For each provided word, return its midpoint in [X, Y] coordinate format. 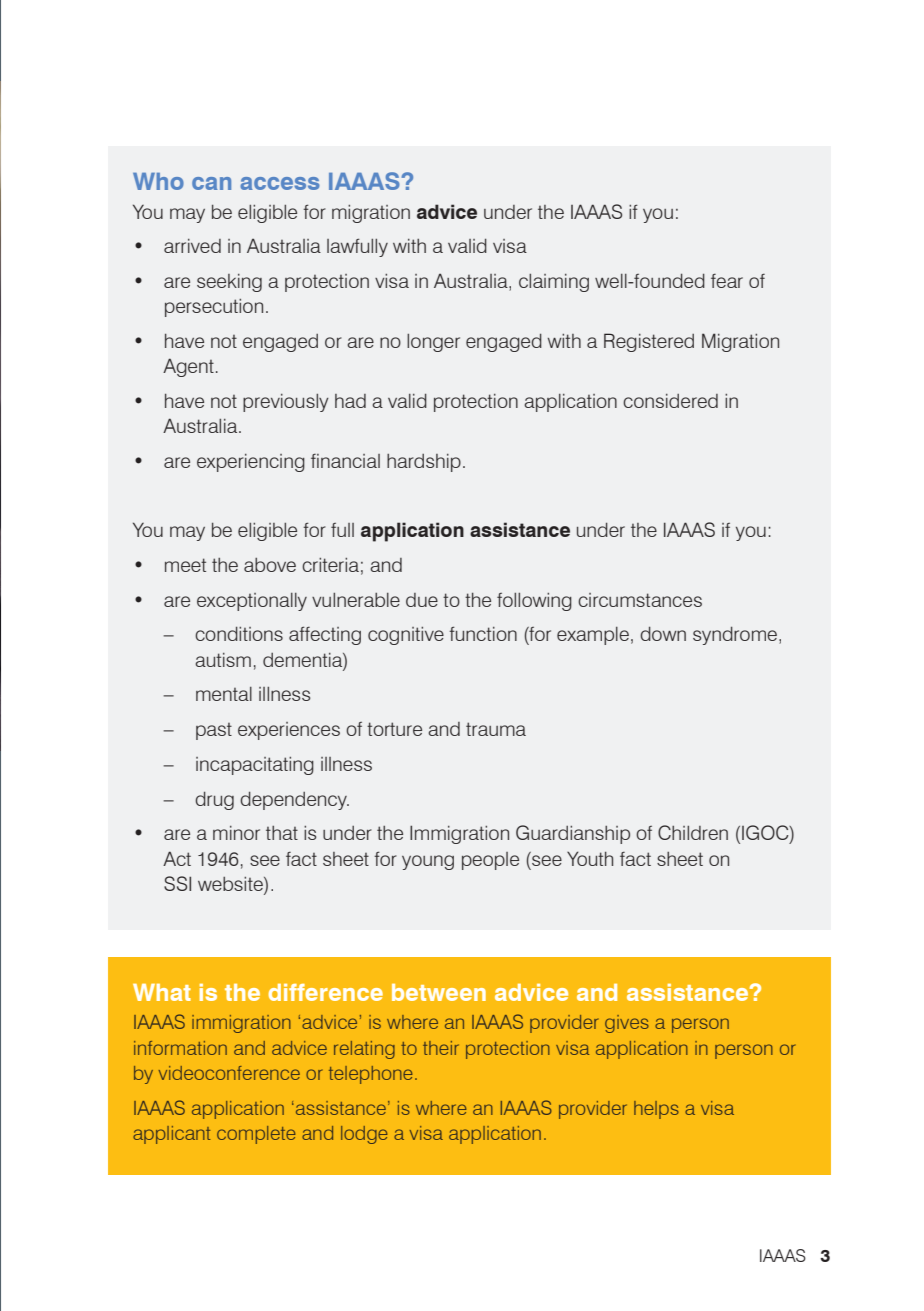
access [280, 183]
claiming [554, 283]
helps [656, 1110]
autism [223, 660]
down [663, 633]
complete [256, 1135]
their [441, 1048]
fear [727, 281]
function [483, 633]
